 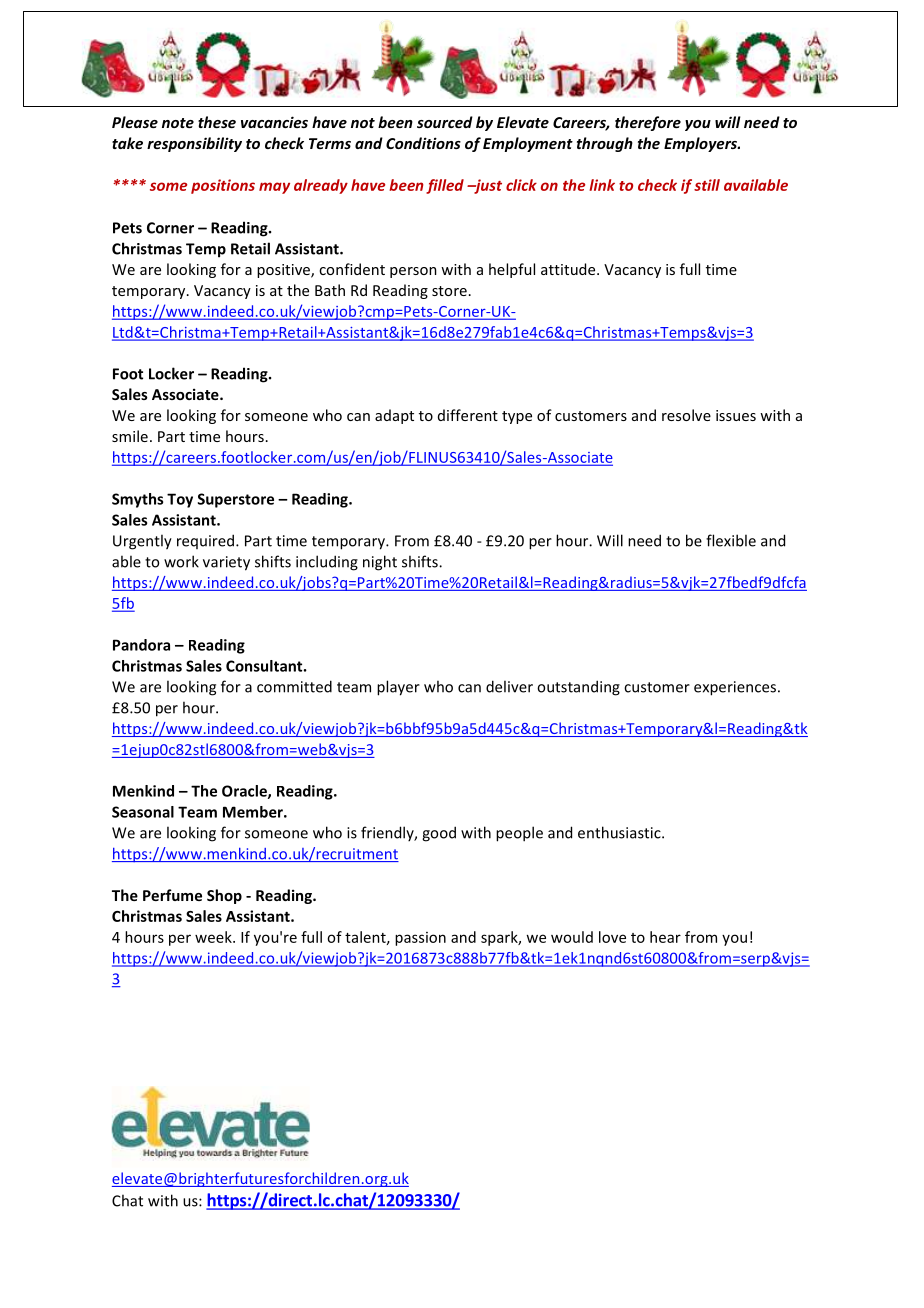 What do you see at coordinates (130, 436) in the screenshot?
I see `smile` at bounding box center [130, 436].
